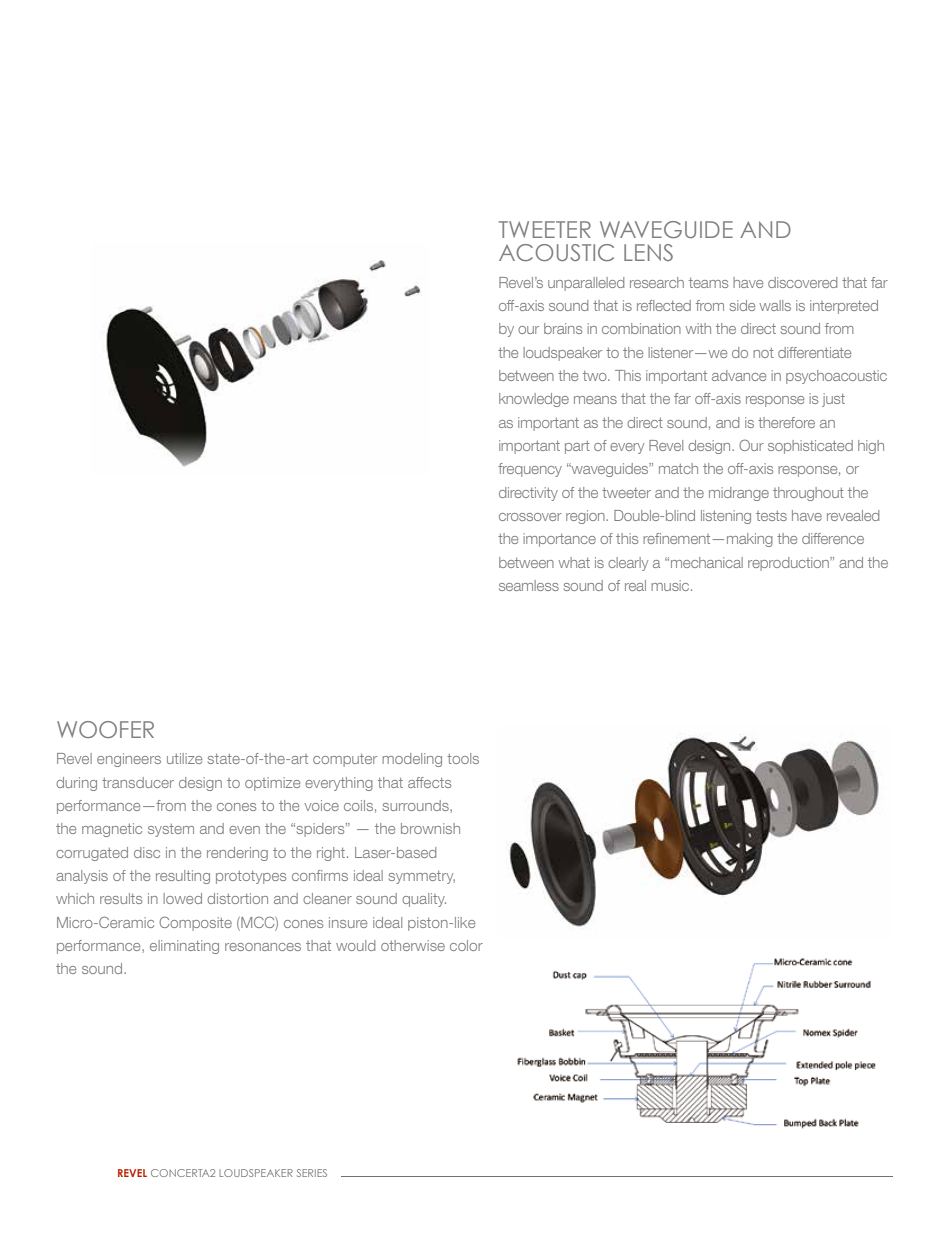 The image size is (952, 1233). I want to click on SERIES, so click(312, 1173).
